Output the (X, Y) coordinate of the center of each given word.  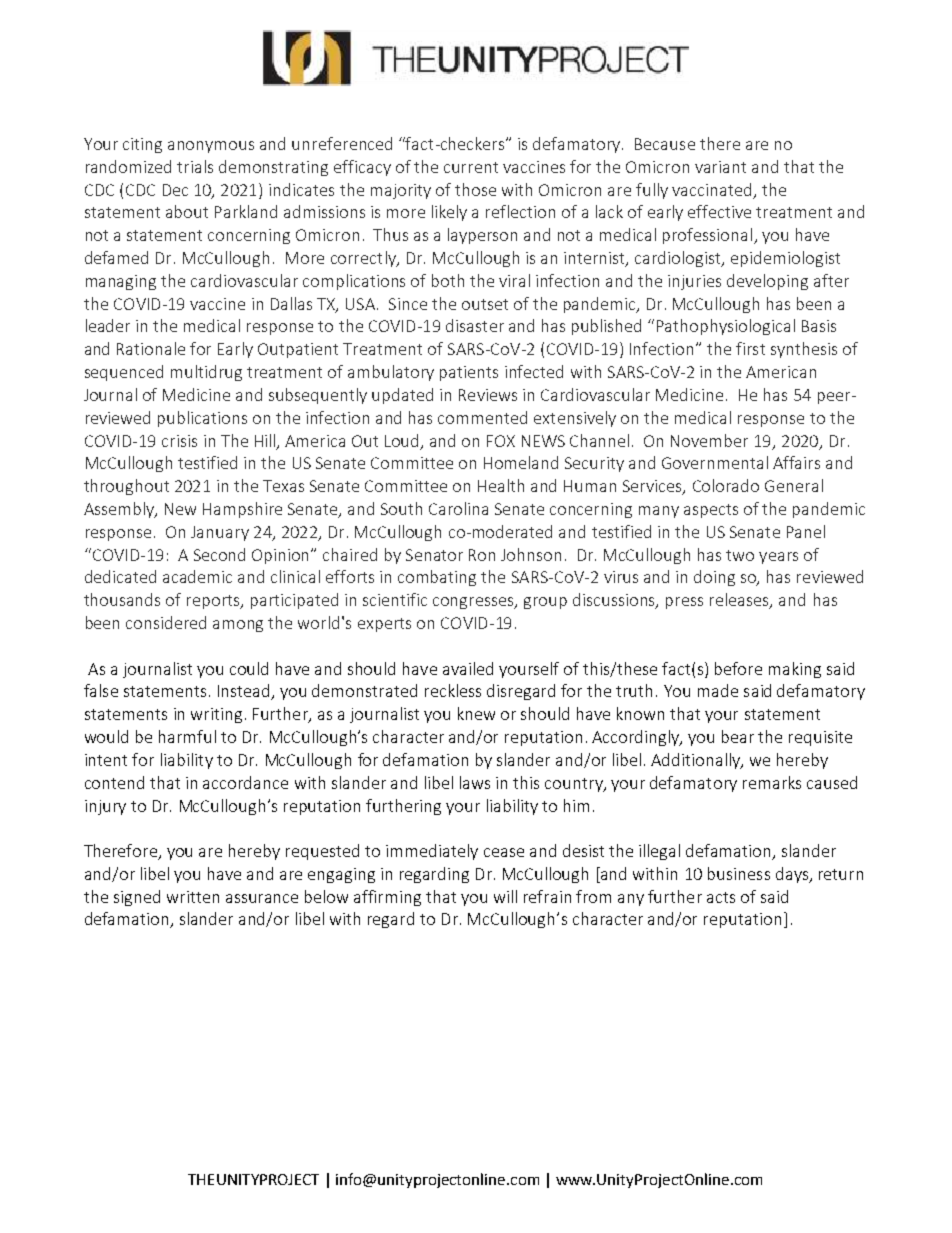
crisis (179, 441)
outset (485, 304)
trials (195, 166)
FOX (501, 441)
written (193, 897)
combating (437, 578)
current (471, 167)
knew (476, 713)
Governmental (715, 462)
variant (720, 167)
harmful (187, 736)
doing (714, 578)
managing (121, 282)
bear (738, 736)
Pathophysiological (726, 327)
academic (197, 576)
